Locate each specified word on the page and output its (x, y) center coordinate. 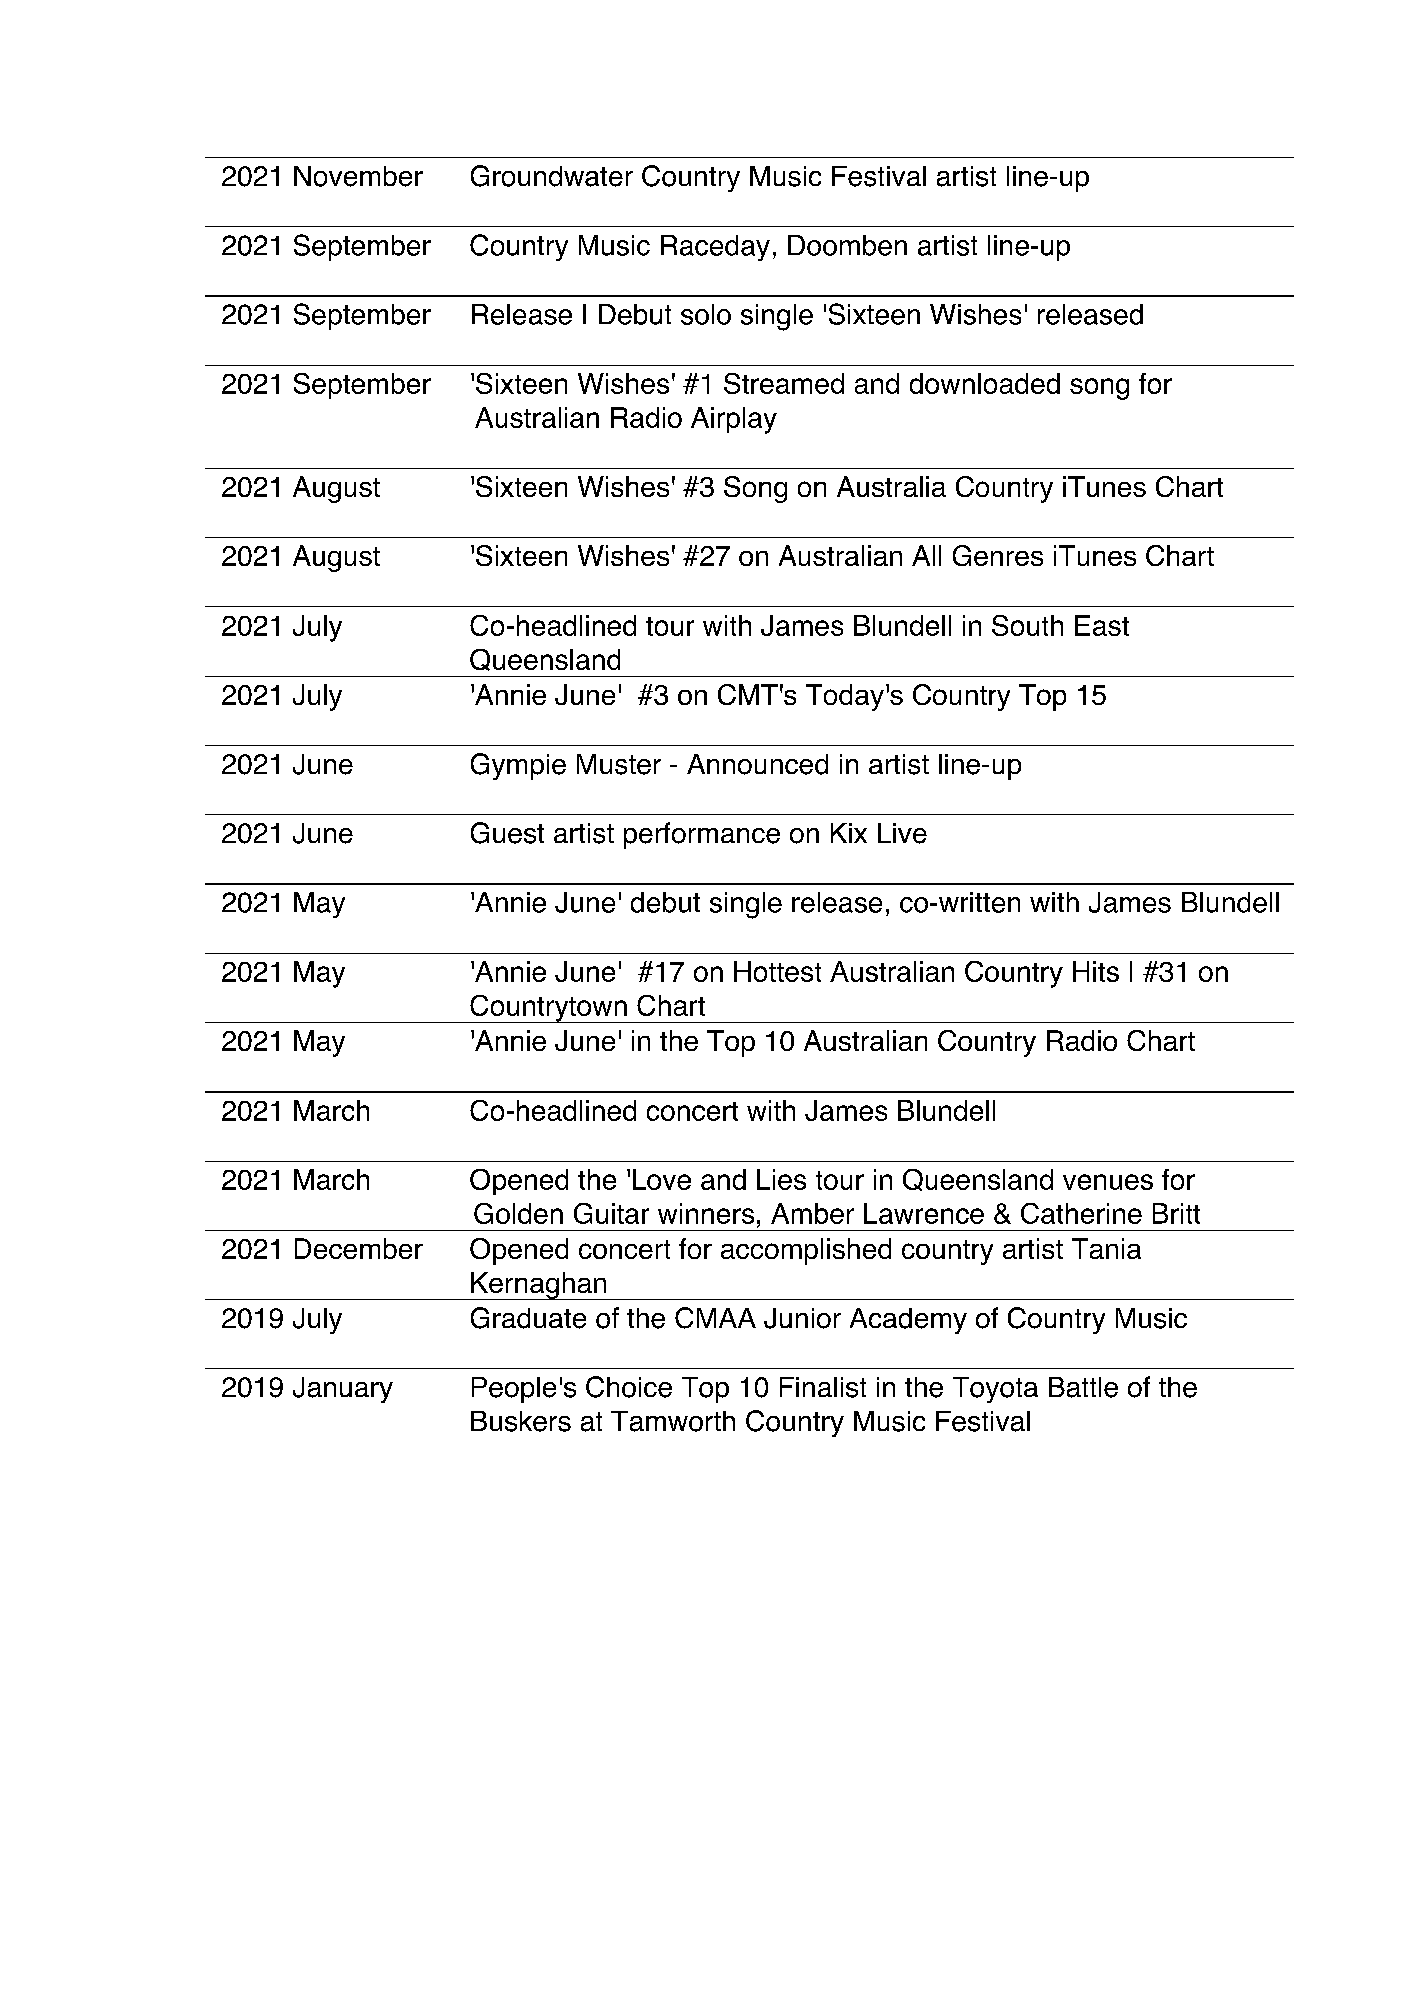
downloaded (985, 383)
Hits (1096, 971)
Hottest (777, 971)
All (926, 555)
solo (706, 314)
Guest (507, 833)
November (358, 176)
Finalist (823, 1387)
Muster (619, 764)
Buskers (521, 1421)
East (1102, 625)
